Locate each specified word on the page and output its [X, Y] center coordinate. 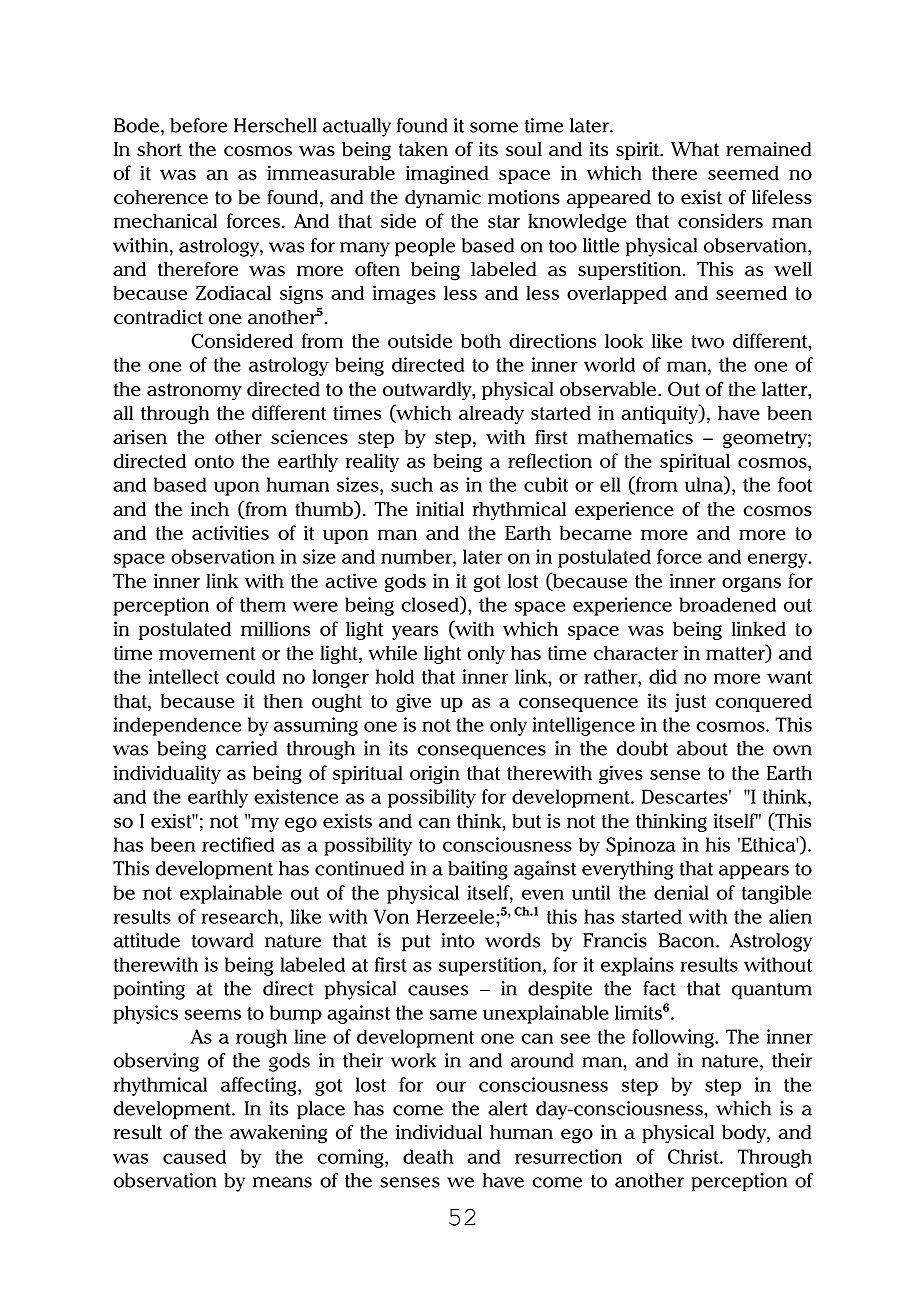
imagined [447, 174]
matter [736, 653]
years [415, 633]
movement [207, 653]
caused [194, 1156]
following [674, 1038]
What [695, 149]
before [198, 125]
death [428, 1156]
